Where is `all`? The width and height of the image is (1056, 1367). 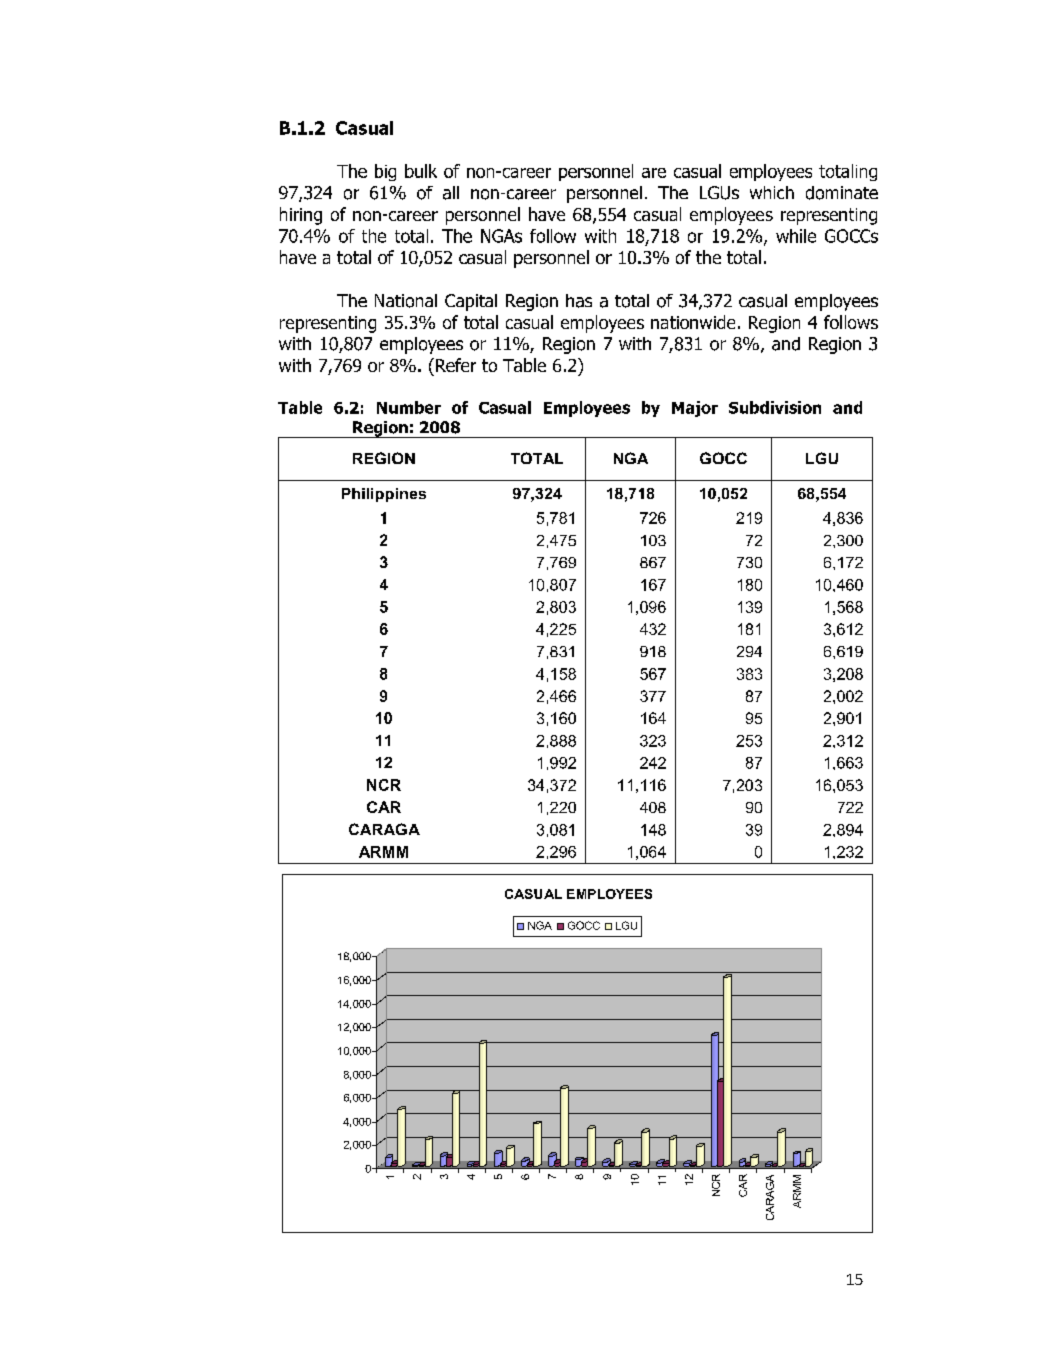 all is located at coordinates (451, 193).
